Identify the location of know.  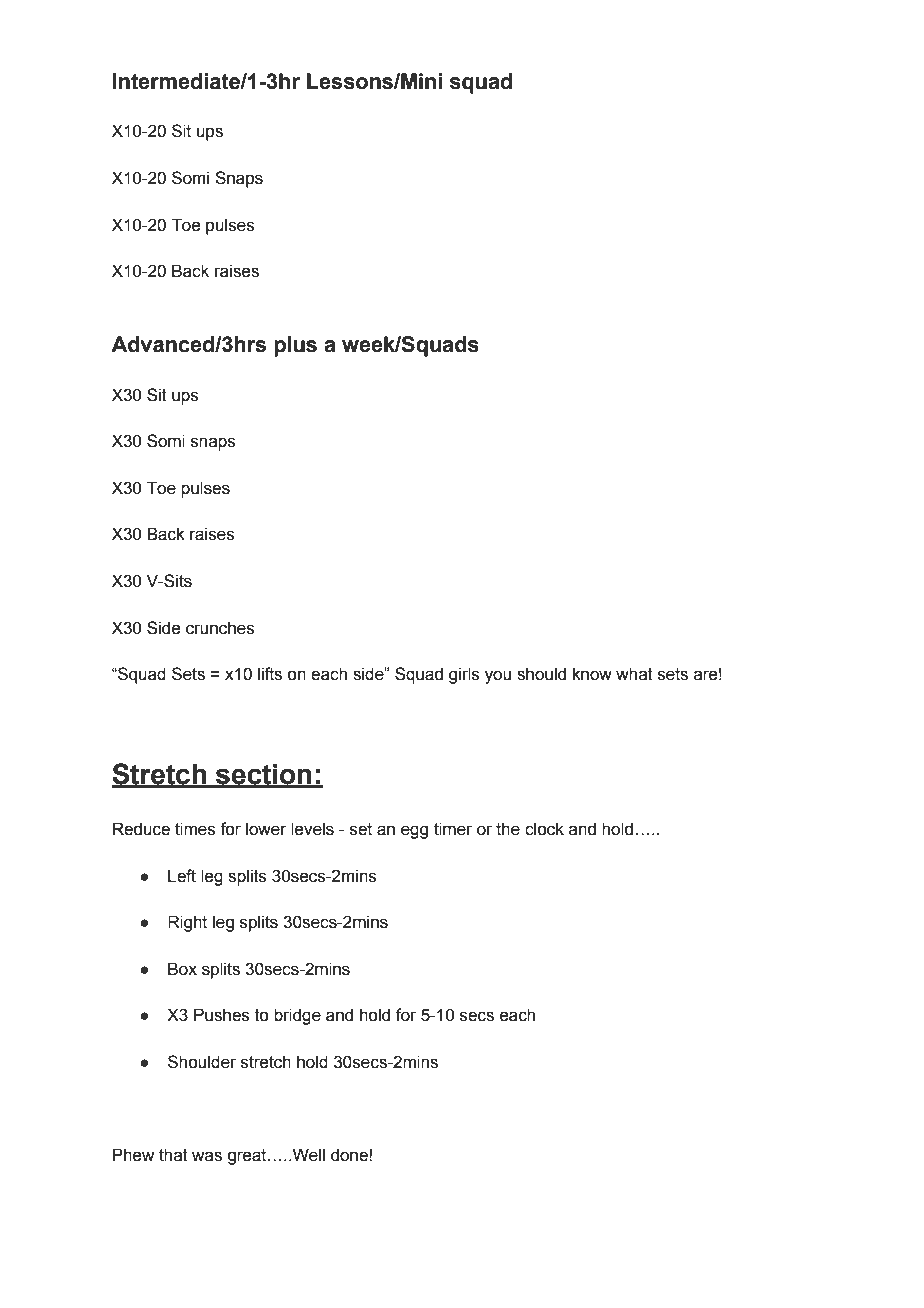
(592, 674).
